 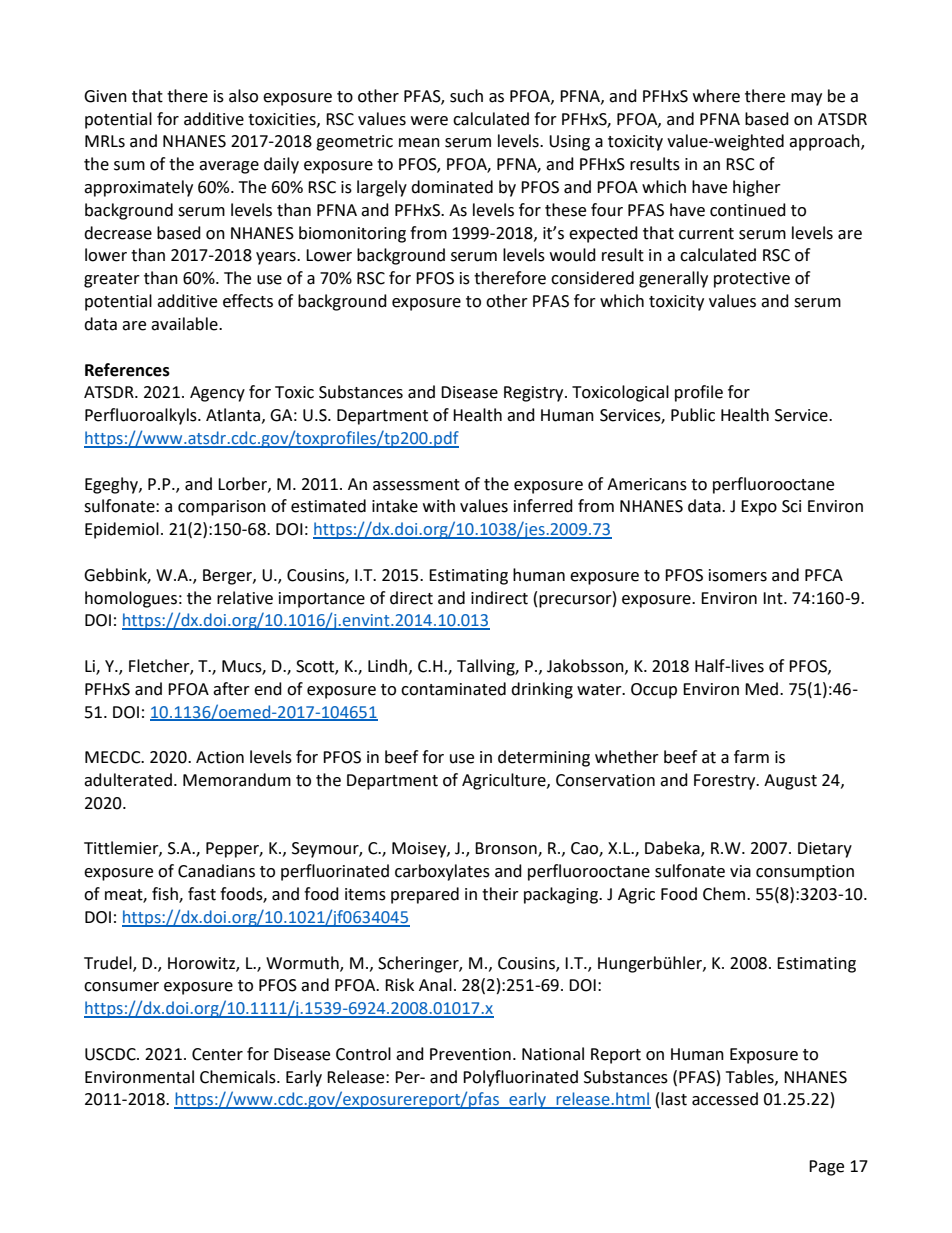 I want to click on where, so click(x=716, y=96).
